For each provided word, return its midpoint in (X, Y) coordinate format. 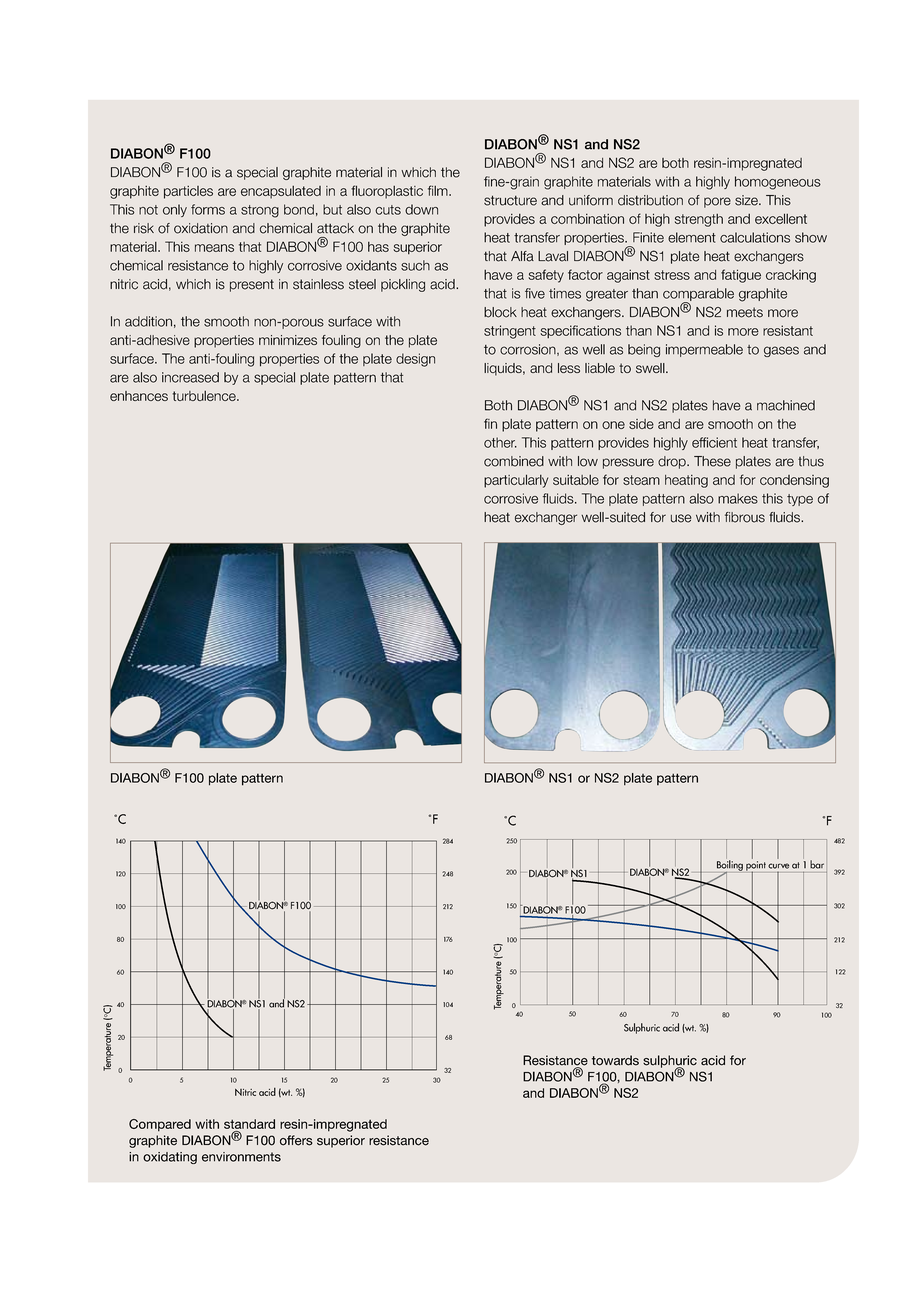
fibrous (745, 517)
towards (615, 1060)
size (747, 200)
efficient (714, 442)
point (756, 867)
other (500, 442)
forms (208, 209)
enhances (139, 396)
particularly (516, 481)
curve (778, 866)
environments (241, 1157)
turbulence (205, 396)
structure (510, 200)
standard (249, 1124)
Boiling (730, 865)
